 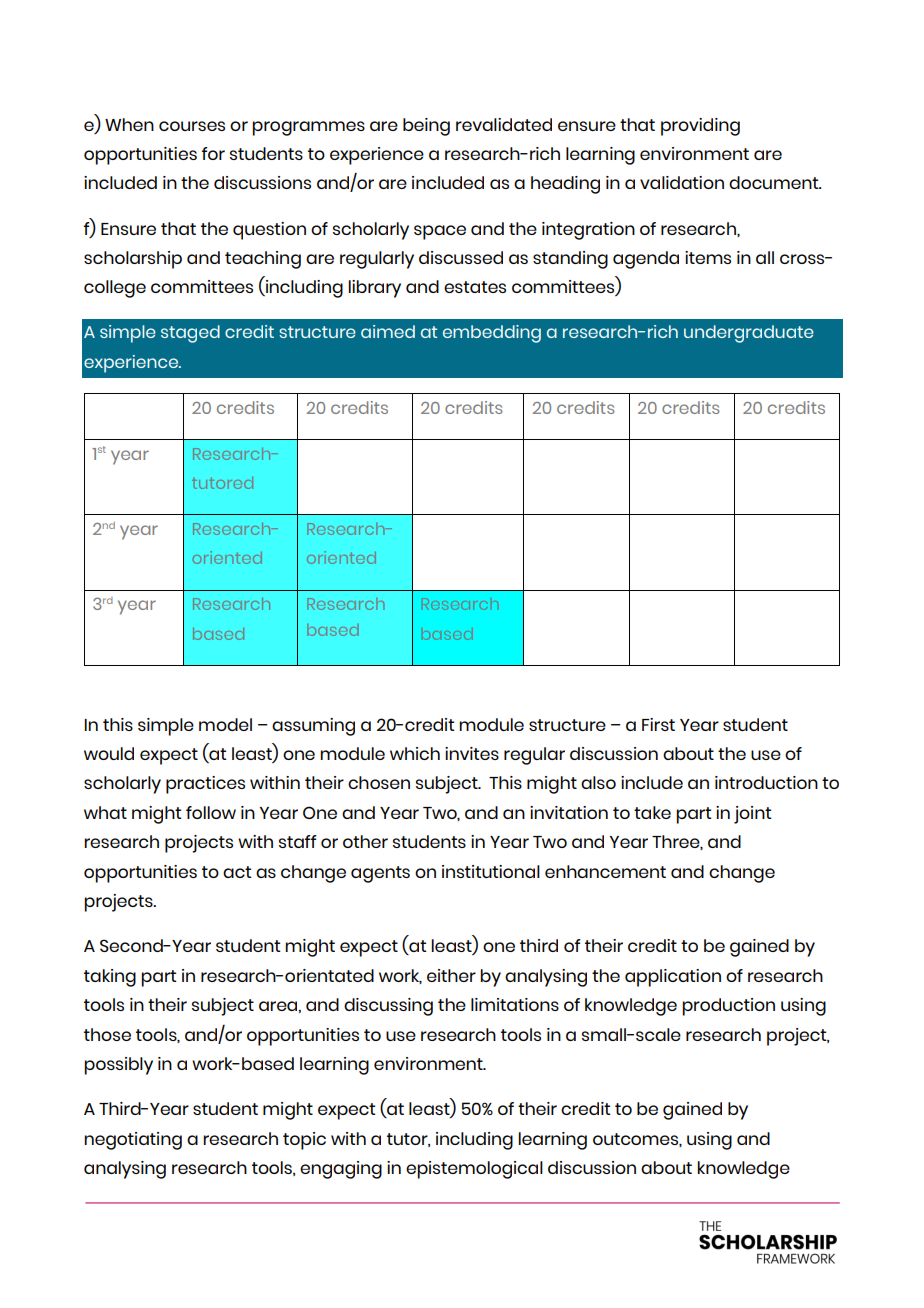 I want to click on First, so click(x=658, y=724).
